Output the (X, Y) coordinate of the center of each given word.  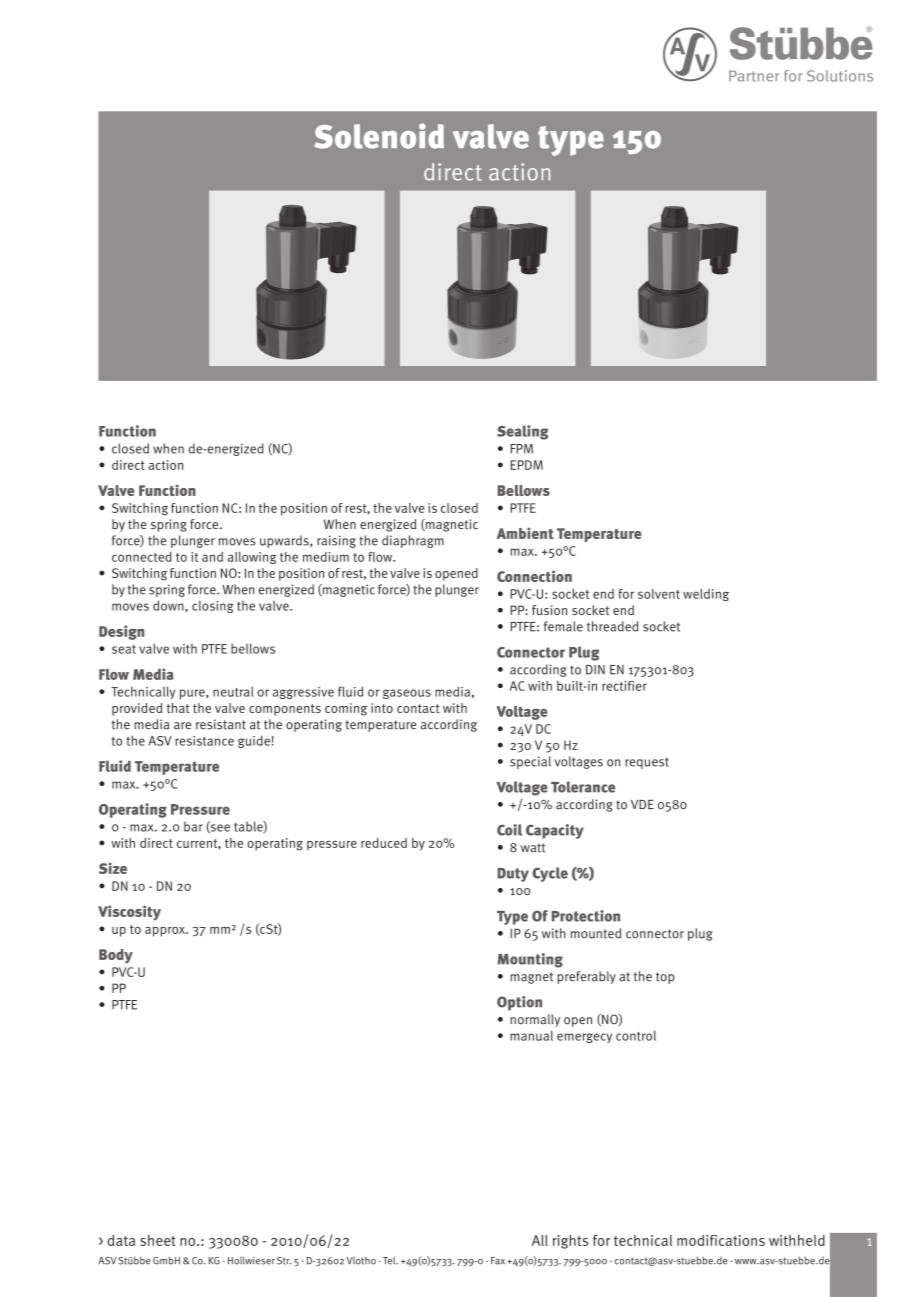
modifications (721, 1240)
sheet (158, 1240)
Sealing (522, 432)
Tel (390, 1261)
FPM (522, 449)
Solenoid (379, 136)
